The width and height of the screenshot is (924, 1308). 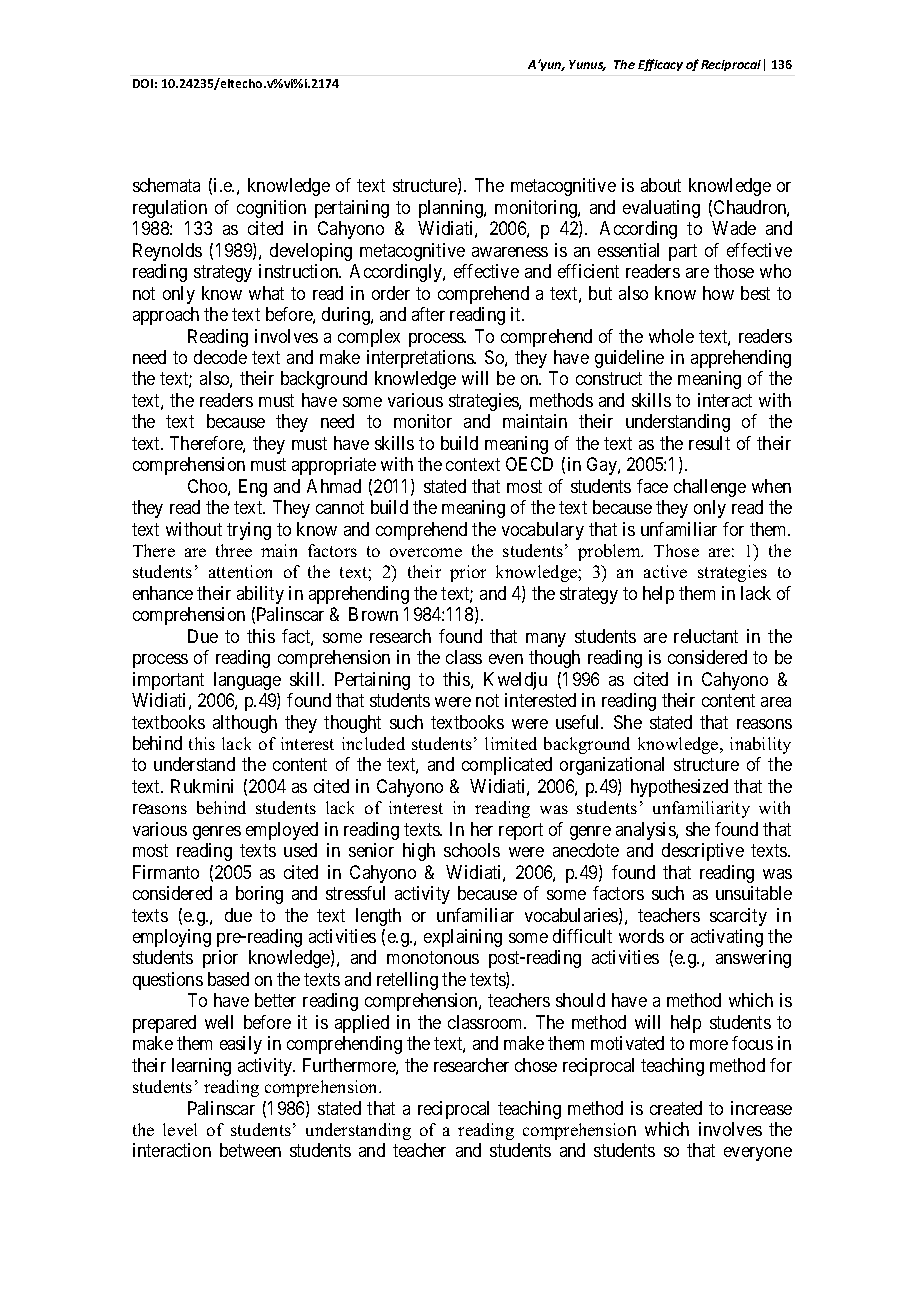 What do you see at coordinates (587, 65) in the screenshot?
I see `Yunus` at bounding box center [587, 65].
